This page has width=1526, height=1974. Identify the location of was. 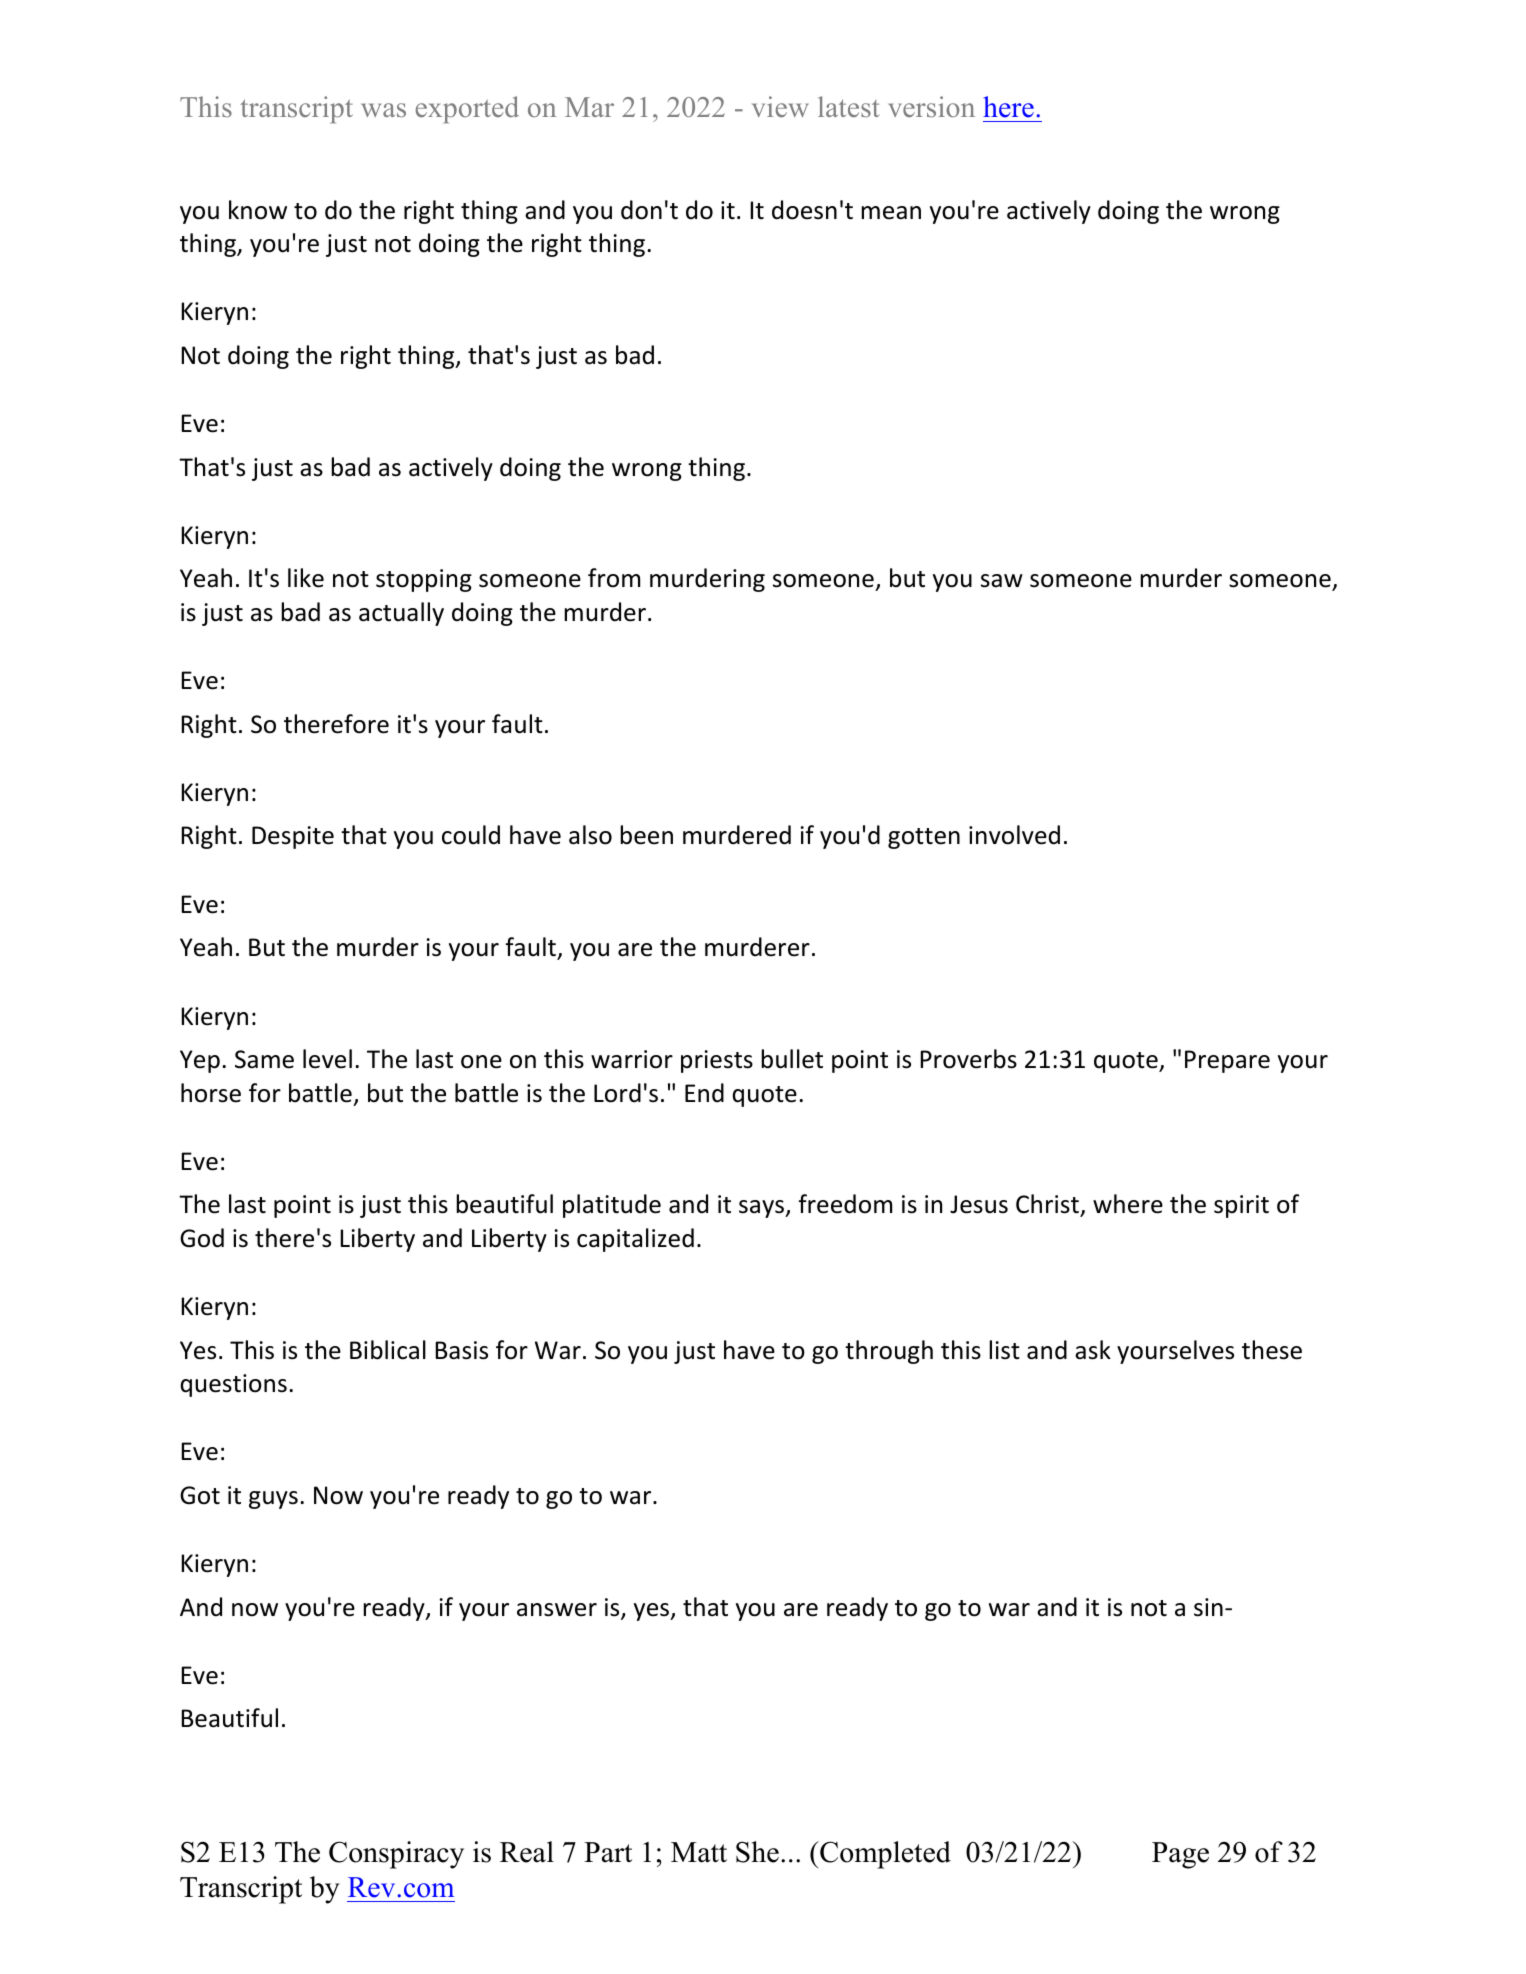
(383, 110).
